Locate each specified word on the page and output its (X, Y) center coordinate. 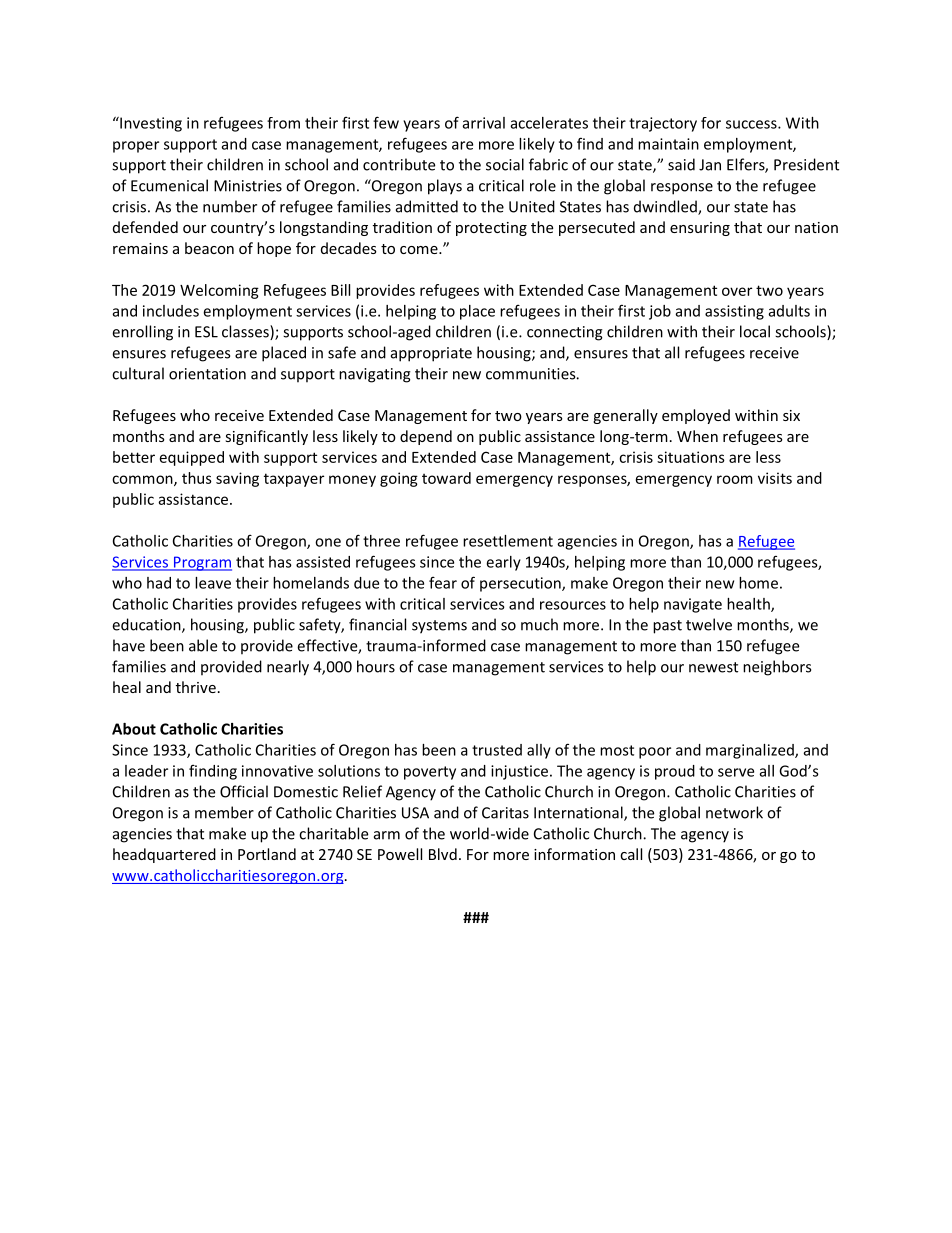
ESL (206, 332)
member (224, 812)
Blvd (443, 854)
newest (713, 667)
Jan (710, 165)
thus (197, 478)
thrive (196, 687)
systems (439, 627)
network (734, 812)
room (735, 479)
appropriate (431, 354)
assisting (734, 312)
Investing (150, 124)
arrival (484, 123)
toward (446, 478)
